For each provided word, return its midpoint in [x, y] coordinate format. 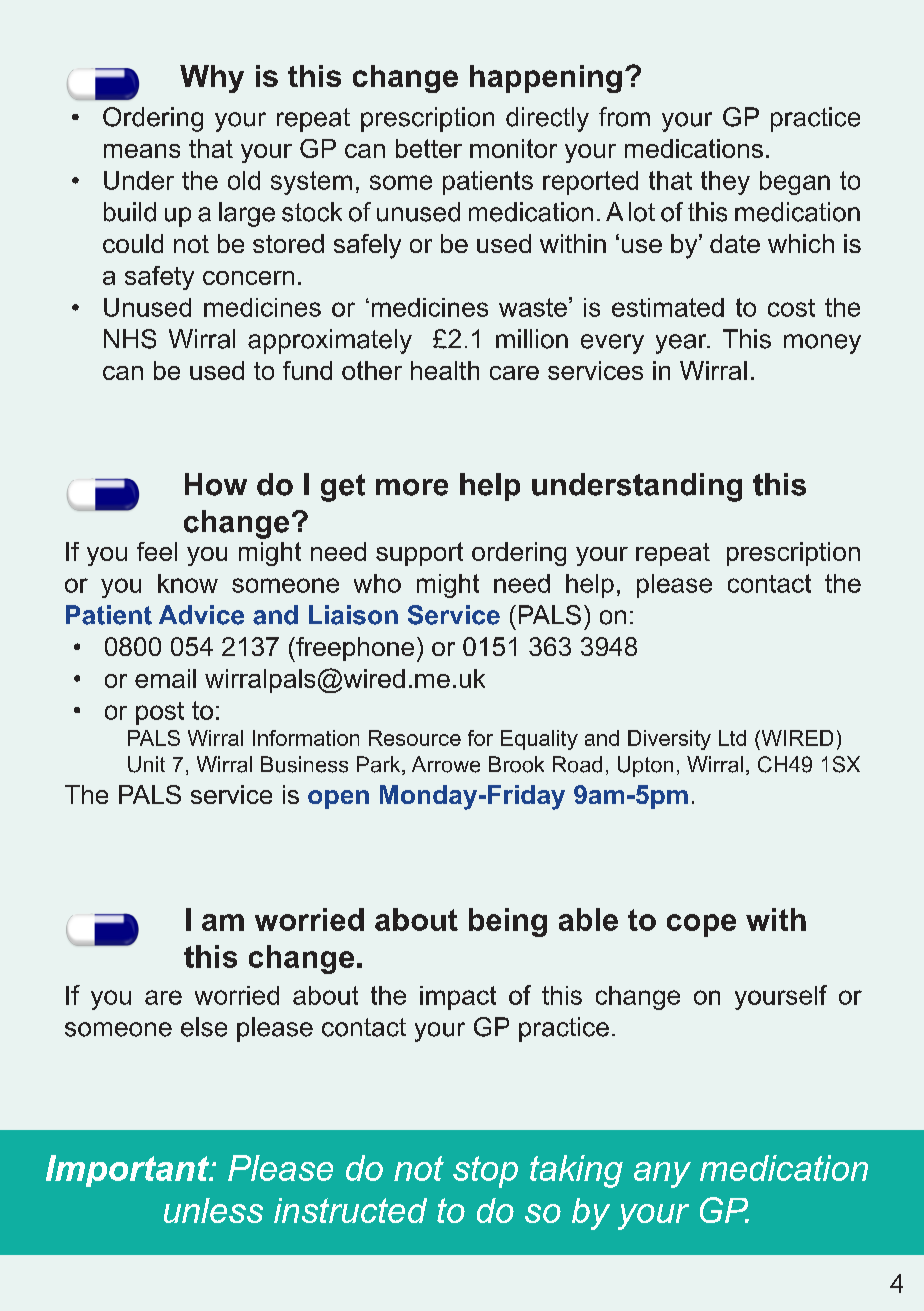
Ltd [732, 738]
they [725, 183]
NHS [130, 339]
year [682, 344]
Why [212, 79]
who [377, 583]
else [204, 1027]
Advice [201, 615]
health [445, 370]
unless [213, 1210]
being [508, 922]
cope [701, 925]
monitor [513, 148]
